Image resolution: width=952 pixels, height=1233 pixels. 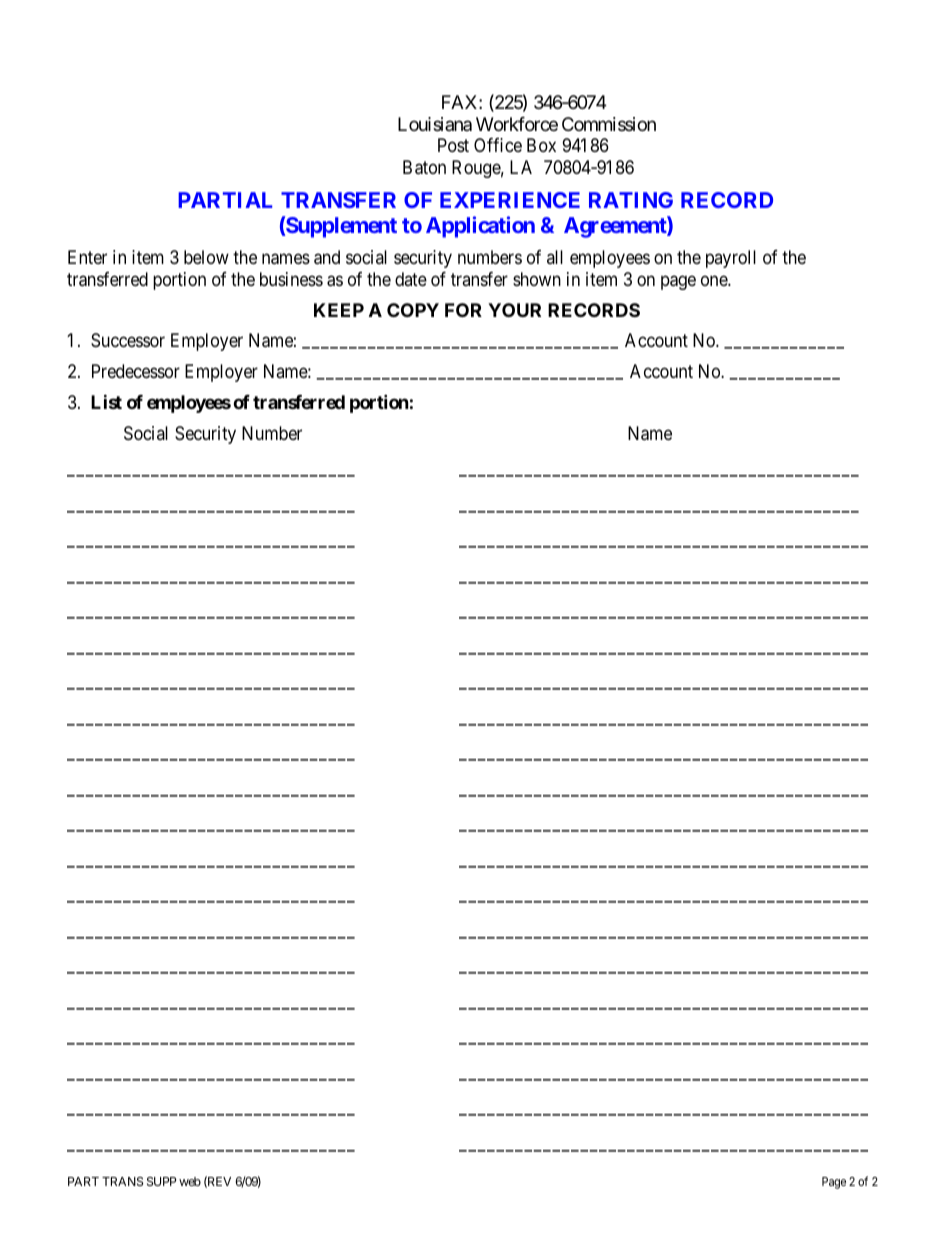 I want to click on COPY, so click(x=413, y=310).
